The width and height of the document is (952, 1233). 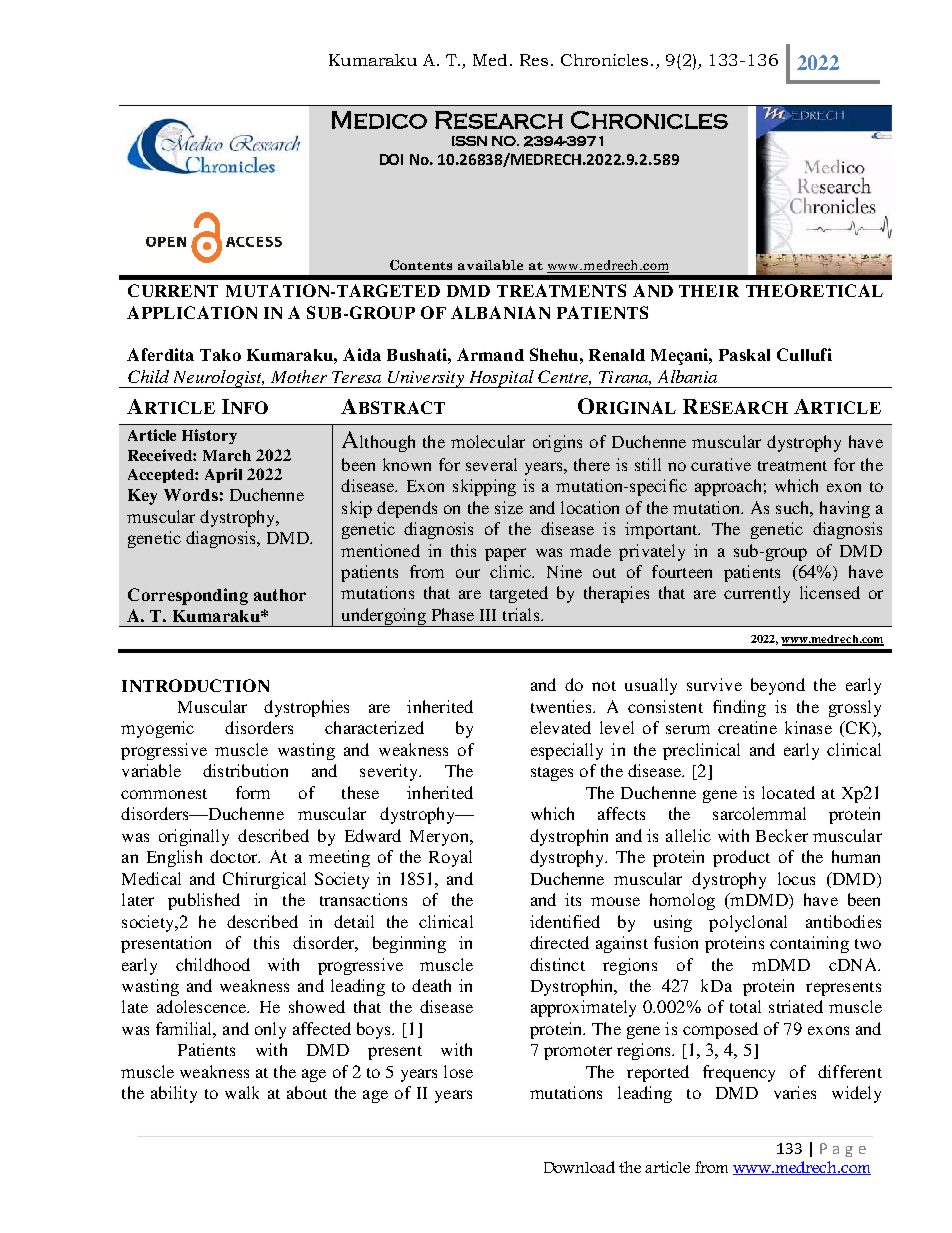 I want to click on ISSN, so click(x=469, y=141).
